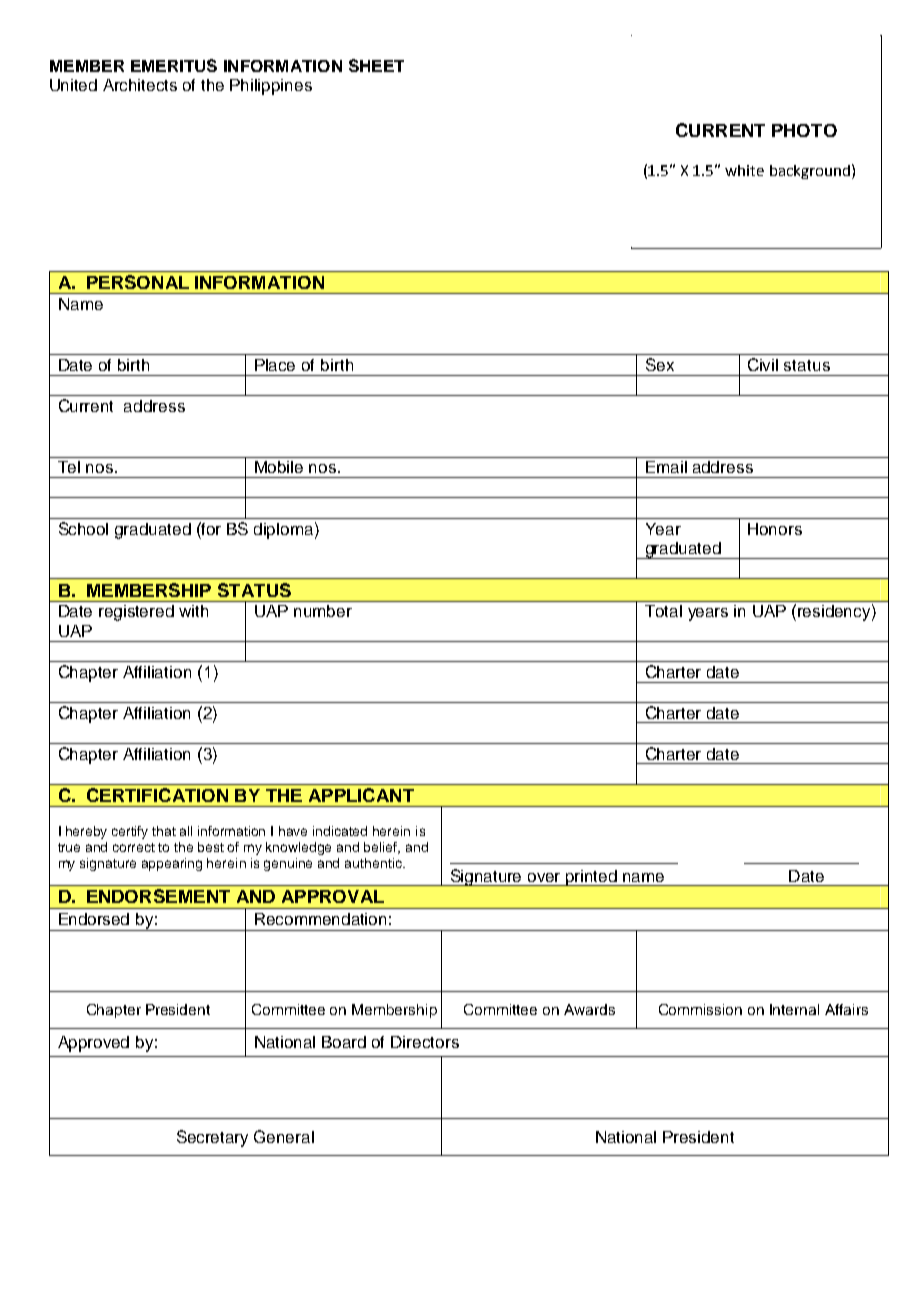 The image size is (924, 1308). What do you see at coordinates (376, 65) in the image?
I see `SHEET` at bounding box center [376, 65].
